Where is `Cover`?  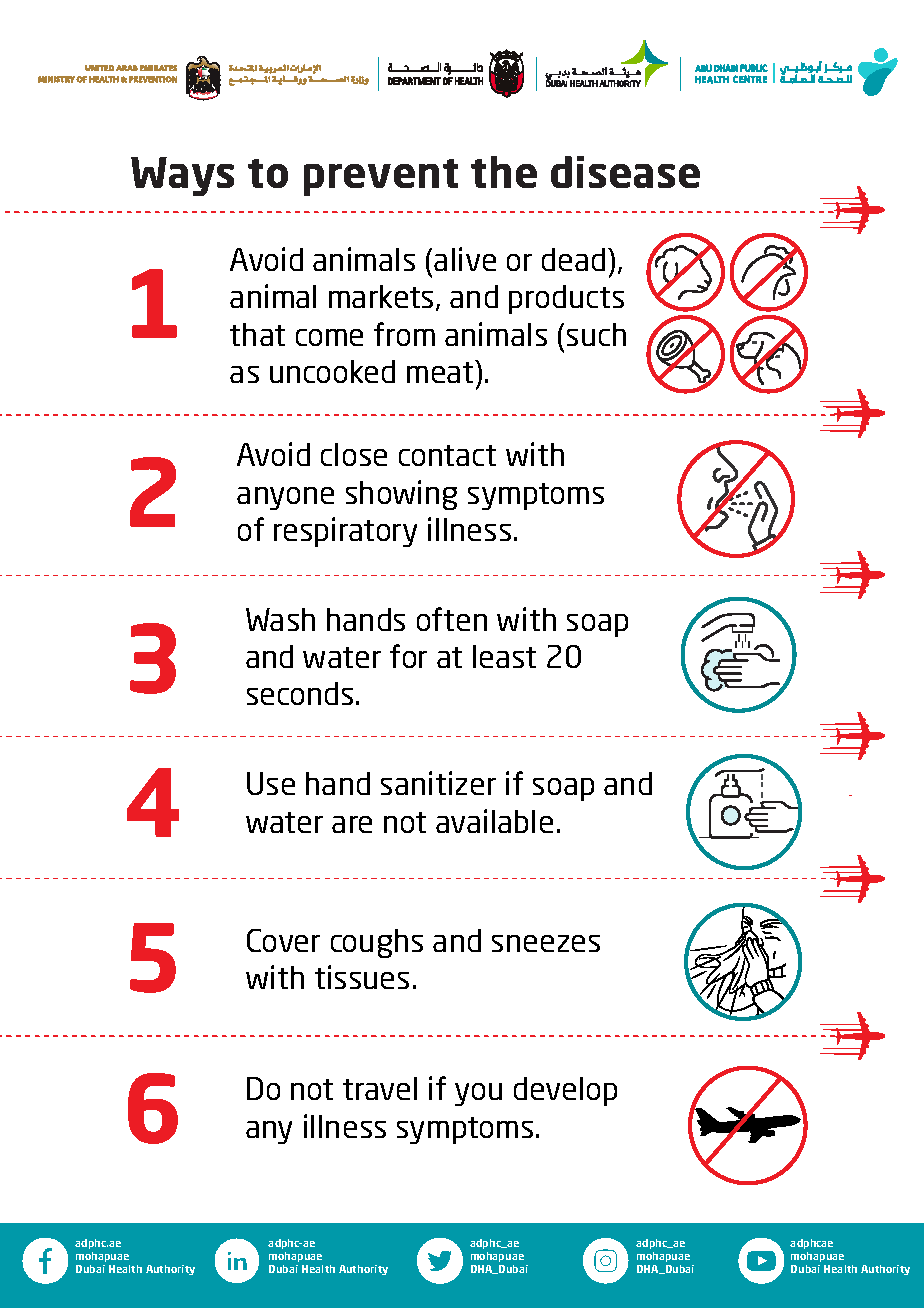
Cover is located at coordinates (283, 940).
